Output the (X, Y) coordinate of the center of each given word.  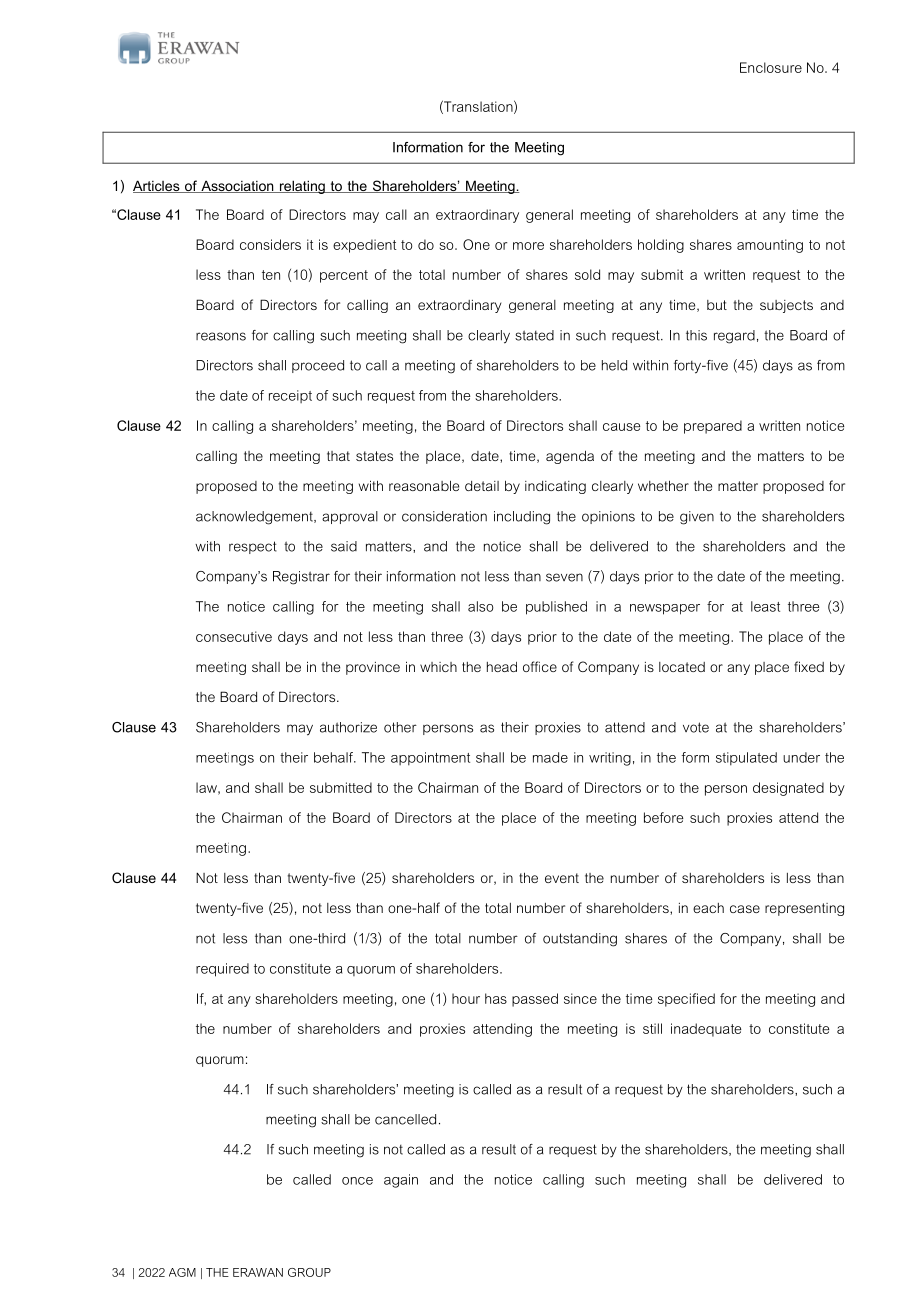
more (528, 246)
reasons (221, 336)
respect (253, 547)
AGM (182, 1272)
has (496, 998)
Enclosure (771, 67)
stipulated (746, 759)
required (222, 970)
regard (734, 337)
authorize (348, 727)
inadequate (706, 1030)
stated (534, 335)
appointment (430, 759)
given (697, 518)
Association (237, 186)
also (480, 606)
